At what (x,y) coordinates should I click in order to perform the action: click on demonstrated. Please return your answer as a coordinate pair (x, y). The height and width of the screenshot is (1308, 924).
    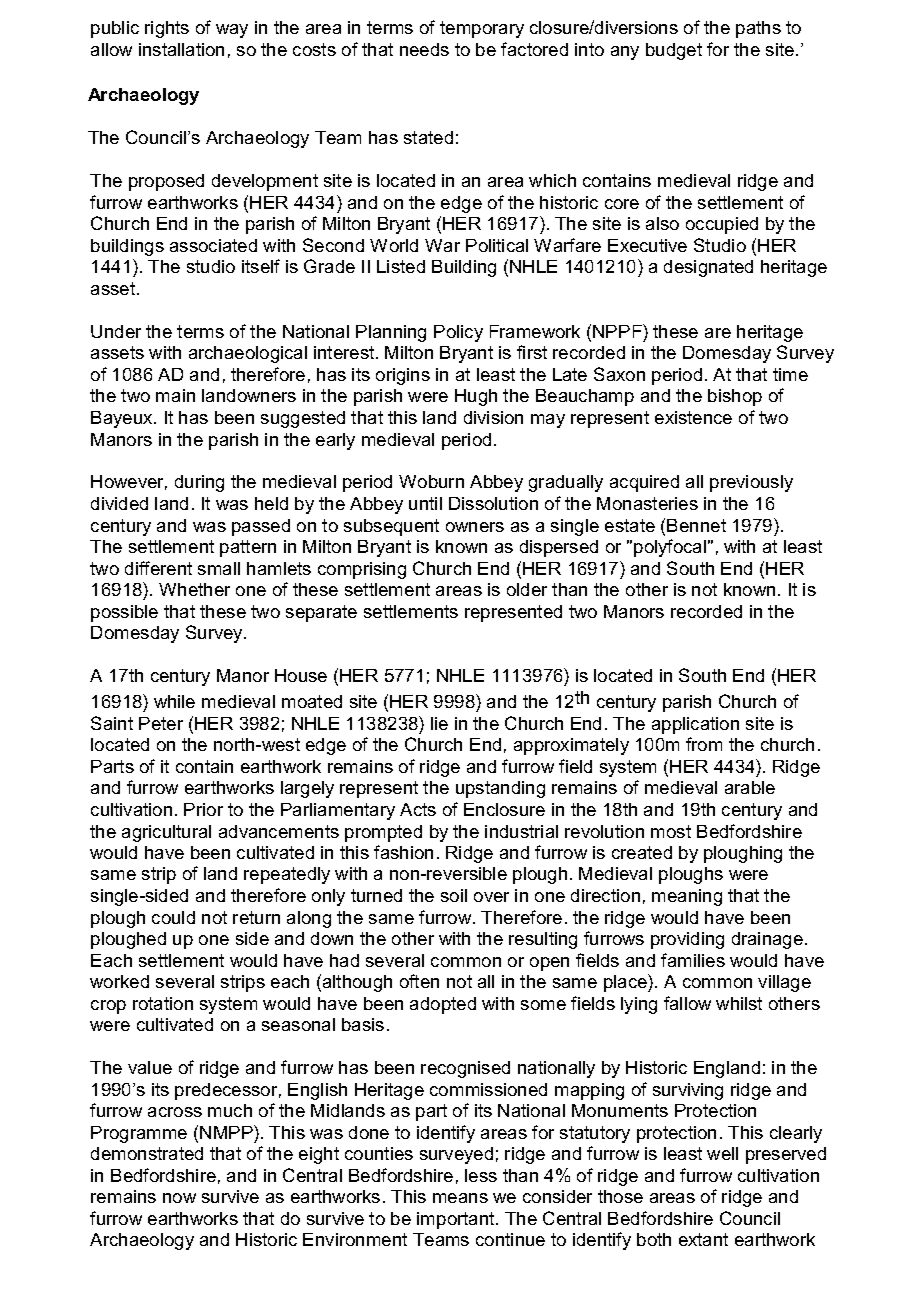
    Looking at the image, I should click on (147, 1153).
